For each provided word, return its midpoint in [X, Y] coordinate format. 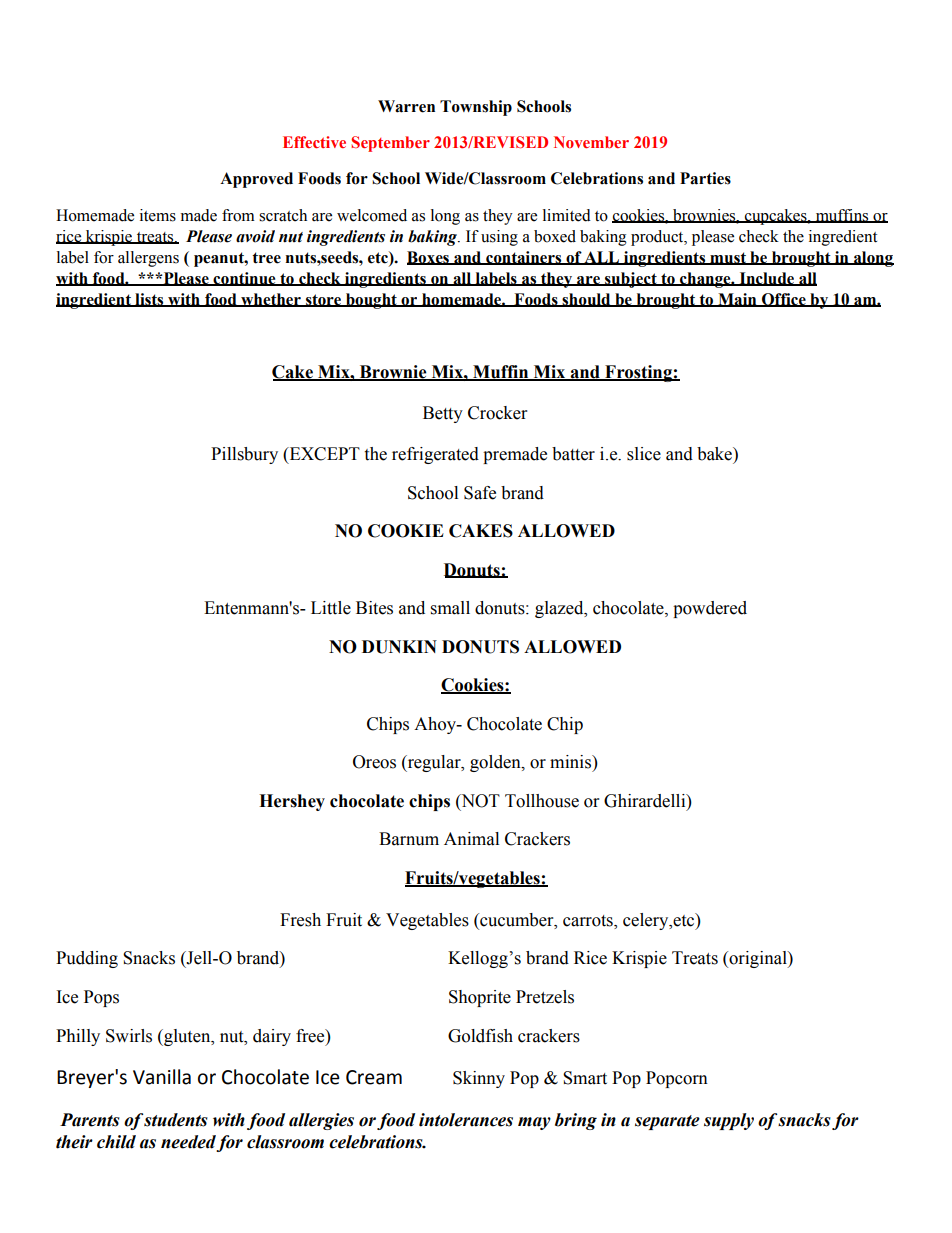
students [176, 1120]
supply [729, 1121]
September [390, 144]
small [450, 608]
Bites [374, 608]
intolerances [466, 1120]
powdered [710, 609]
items [158, 215]
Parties [705, 178]
